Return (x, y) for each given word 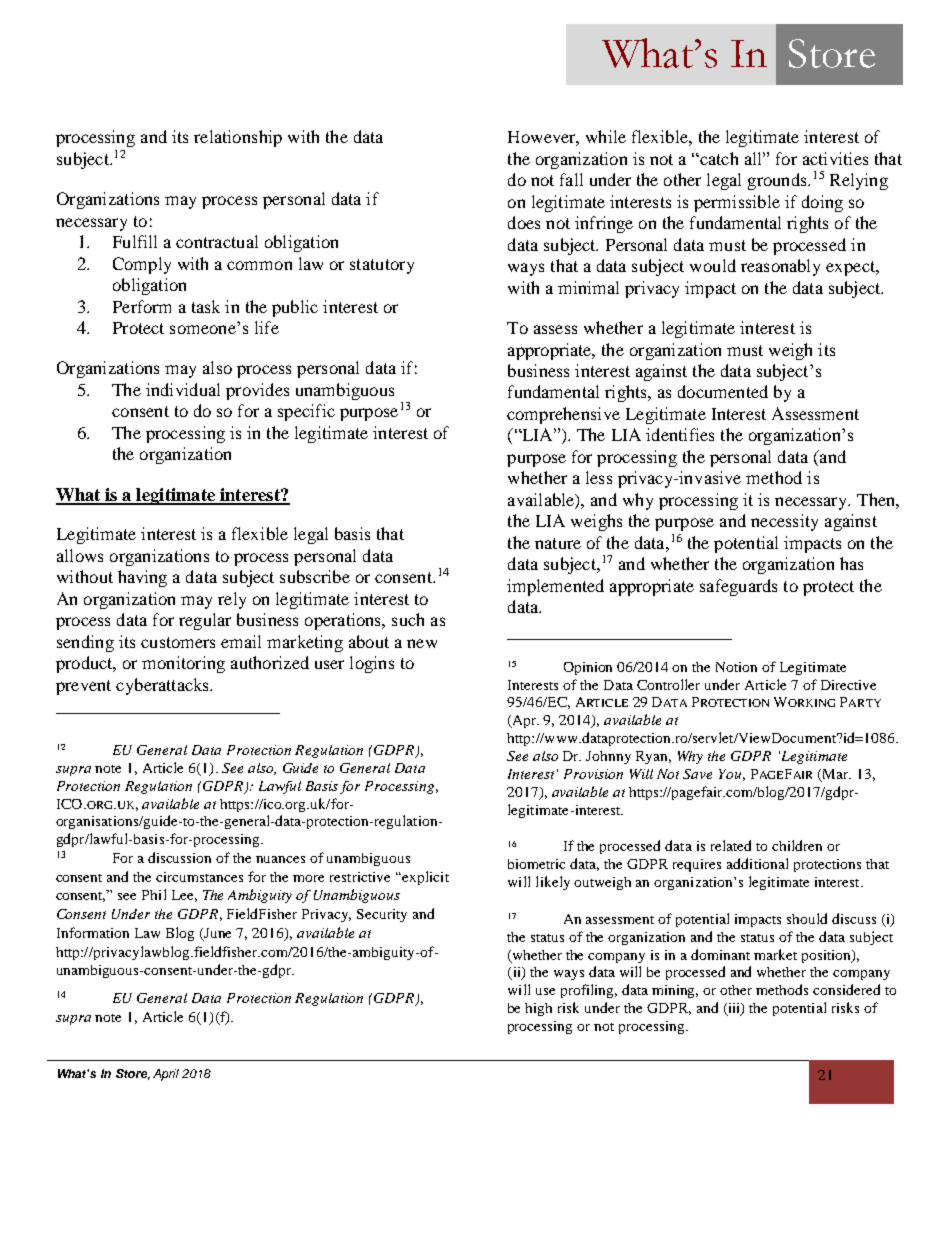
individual (183, 389)
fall (571, 179)
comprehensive (563, 415)
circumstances (199, 877)
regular (205, 621)
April (166, 1075)
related (731, 845)
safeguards (738, 587)
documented (723, 391)
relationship (238, 138)
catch (718, 158)
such (408, 619)
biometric (536, 864)
